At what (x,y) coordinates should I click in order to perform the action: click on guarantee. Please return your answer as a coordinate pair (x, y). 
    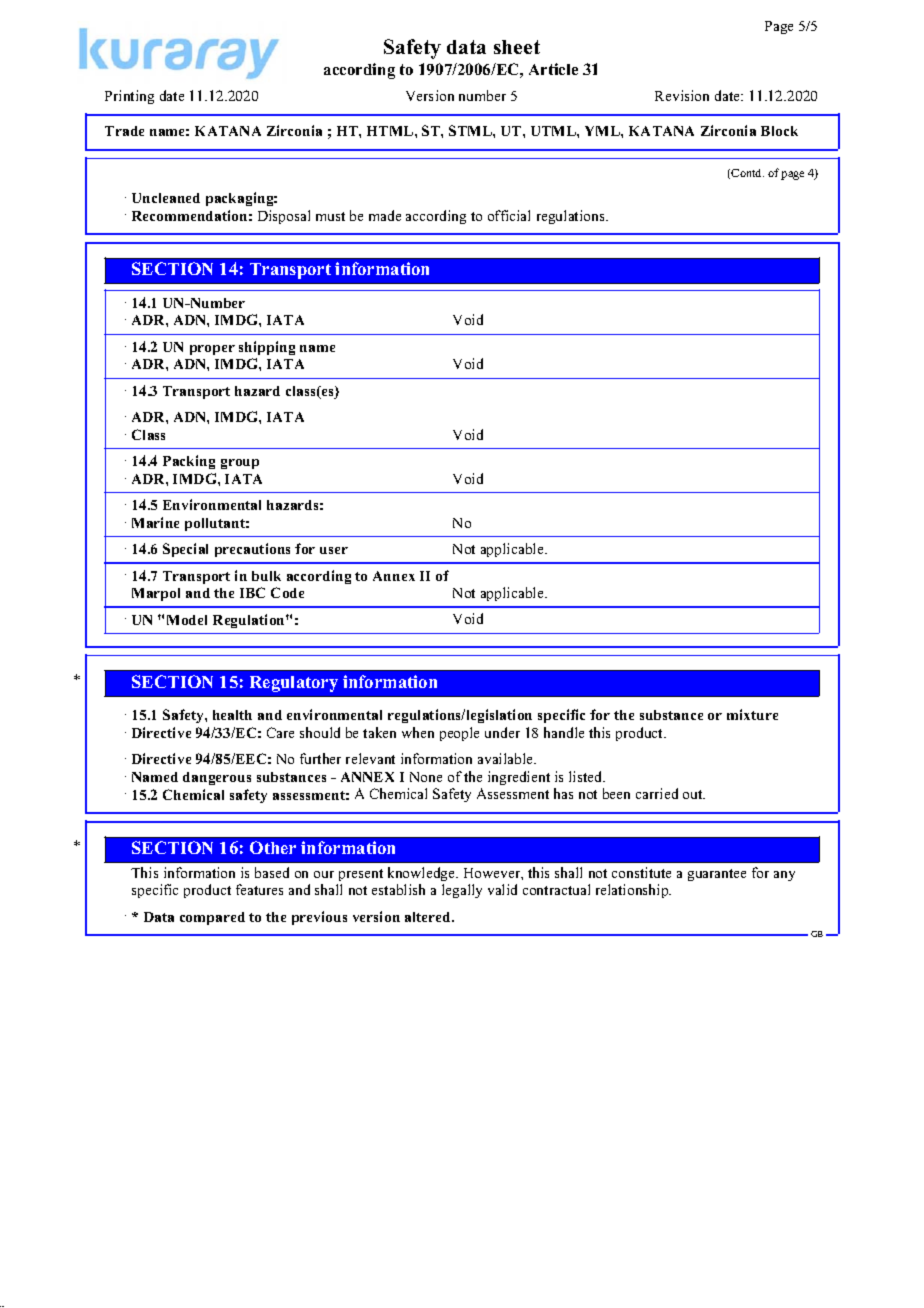
    Looking at the image, I should click on (717, 875).
